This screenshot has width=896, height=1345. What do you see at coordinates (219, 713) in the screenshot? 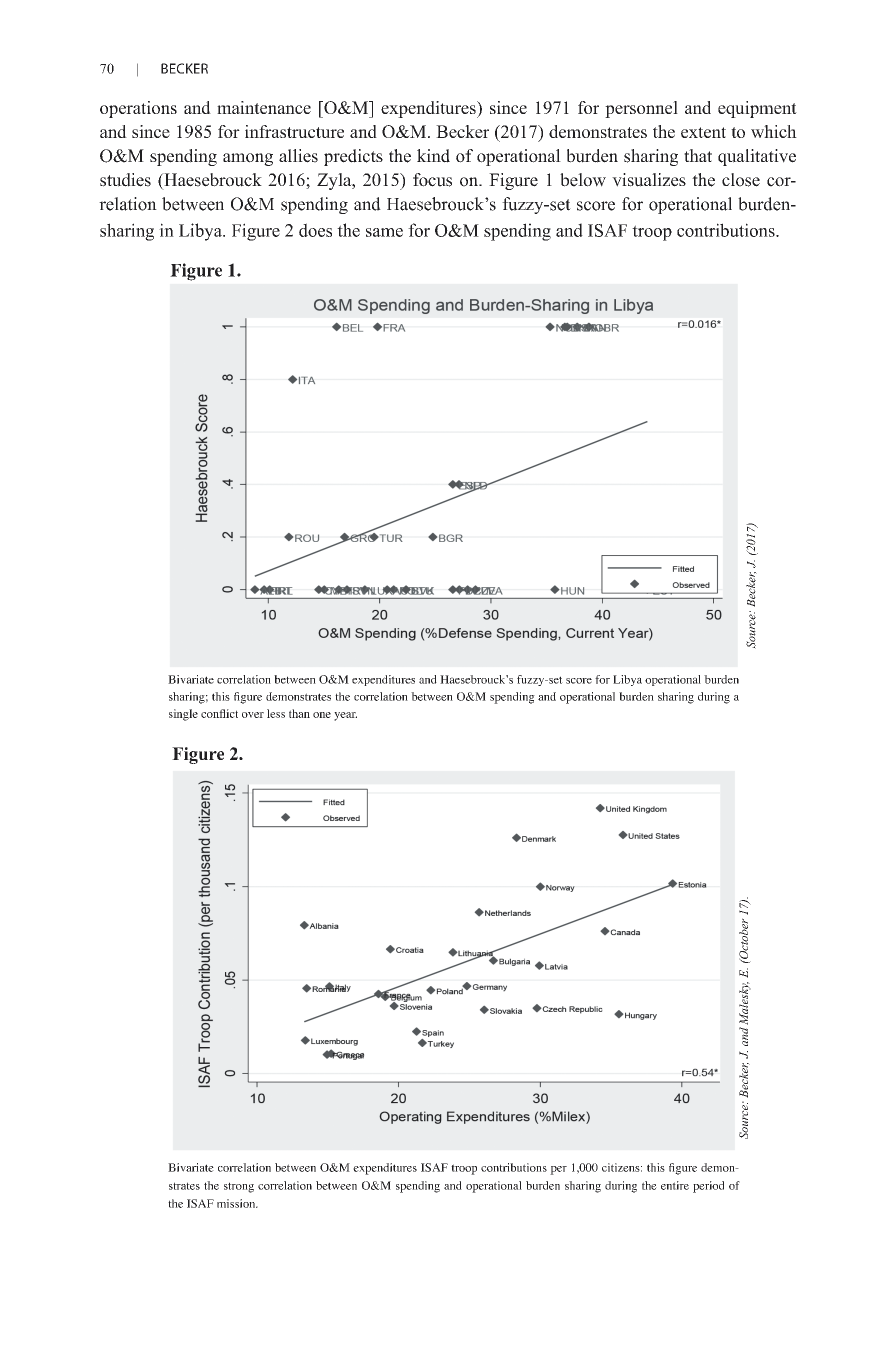
I see `conflict` at bounding box center [219, 713].
